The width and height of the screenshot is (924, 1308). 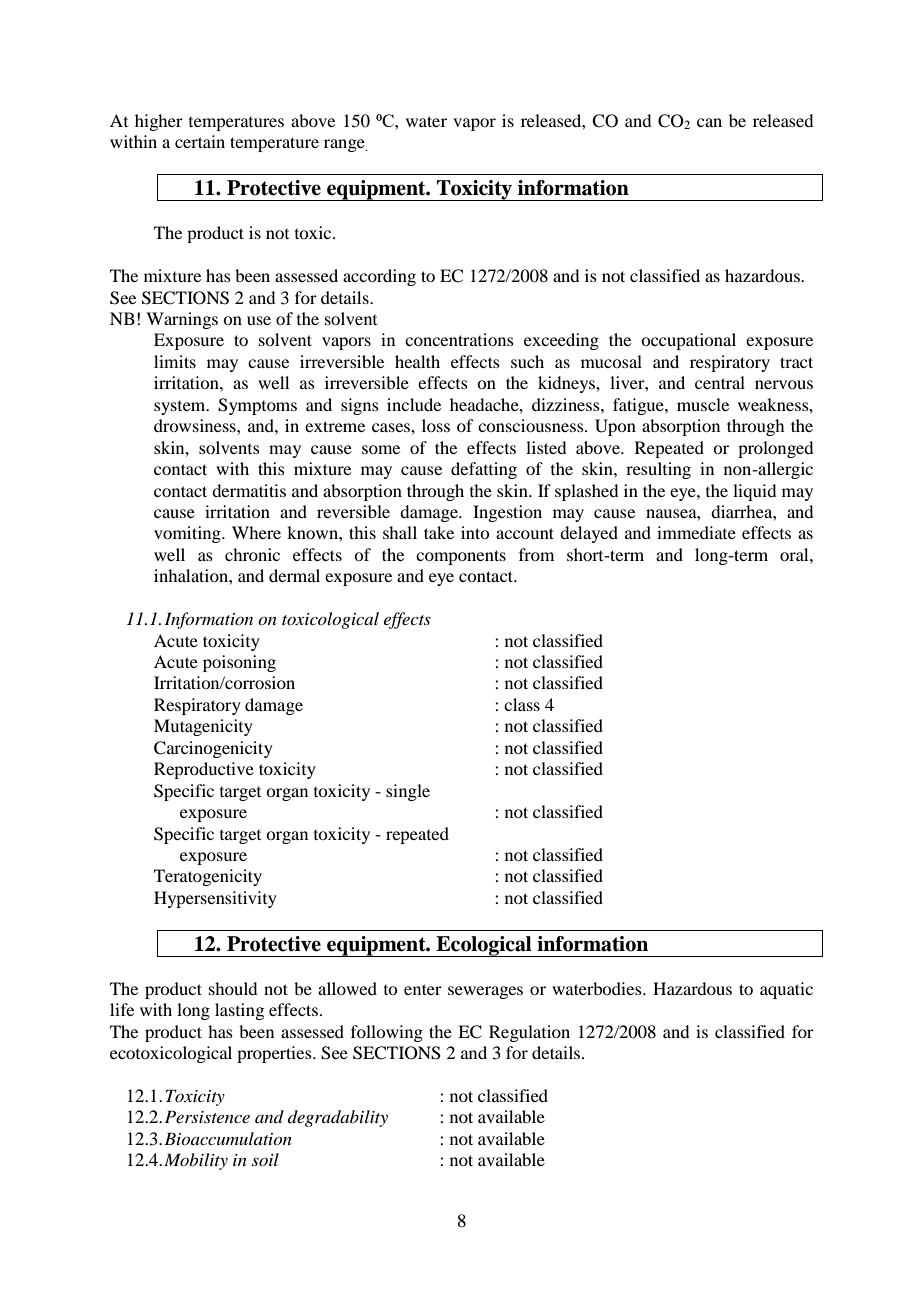 What do you see at coordinates (484, 946) in the screenshot?
I see `Ecological` at bounding box center [484, 946].
